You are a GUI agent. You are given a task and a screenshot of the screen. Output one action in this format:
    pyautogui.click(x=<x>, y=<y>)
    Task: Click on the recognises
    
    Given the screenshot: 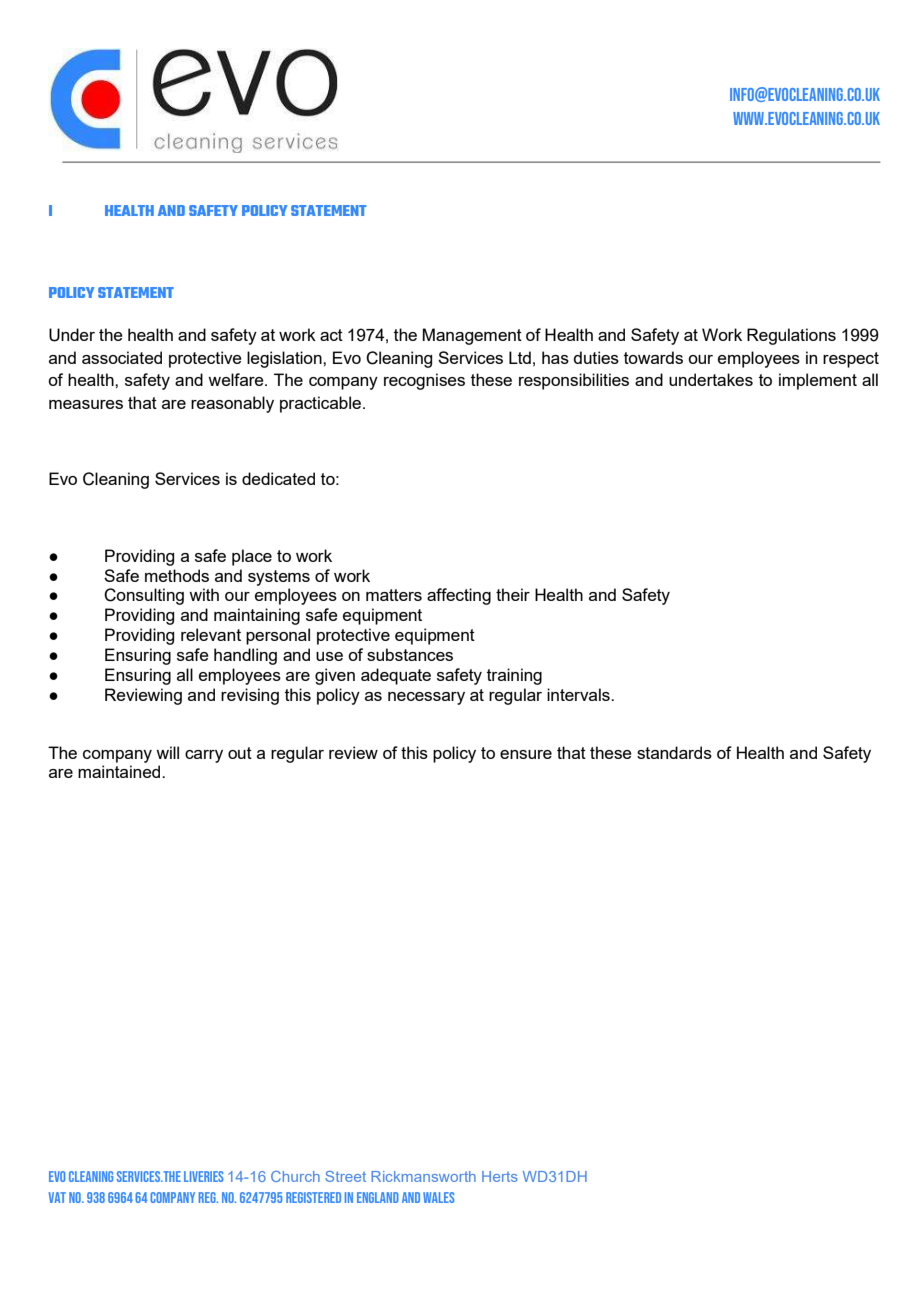 What is the action you would take?
    pyautogui.click(x=424, y=381)
